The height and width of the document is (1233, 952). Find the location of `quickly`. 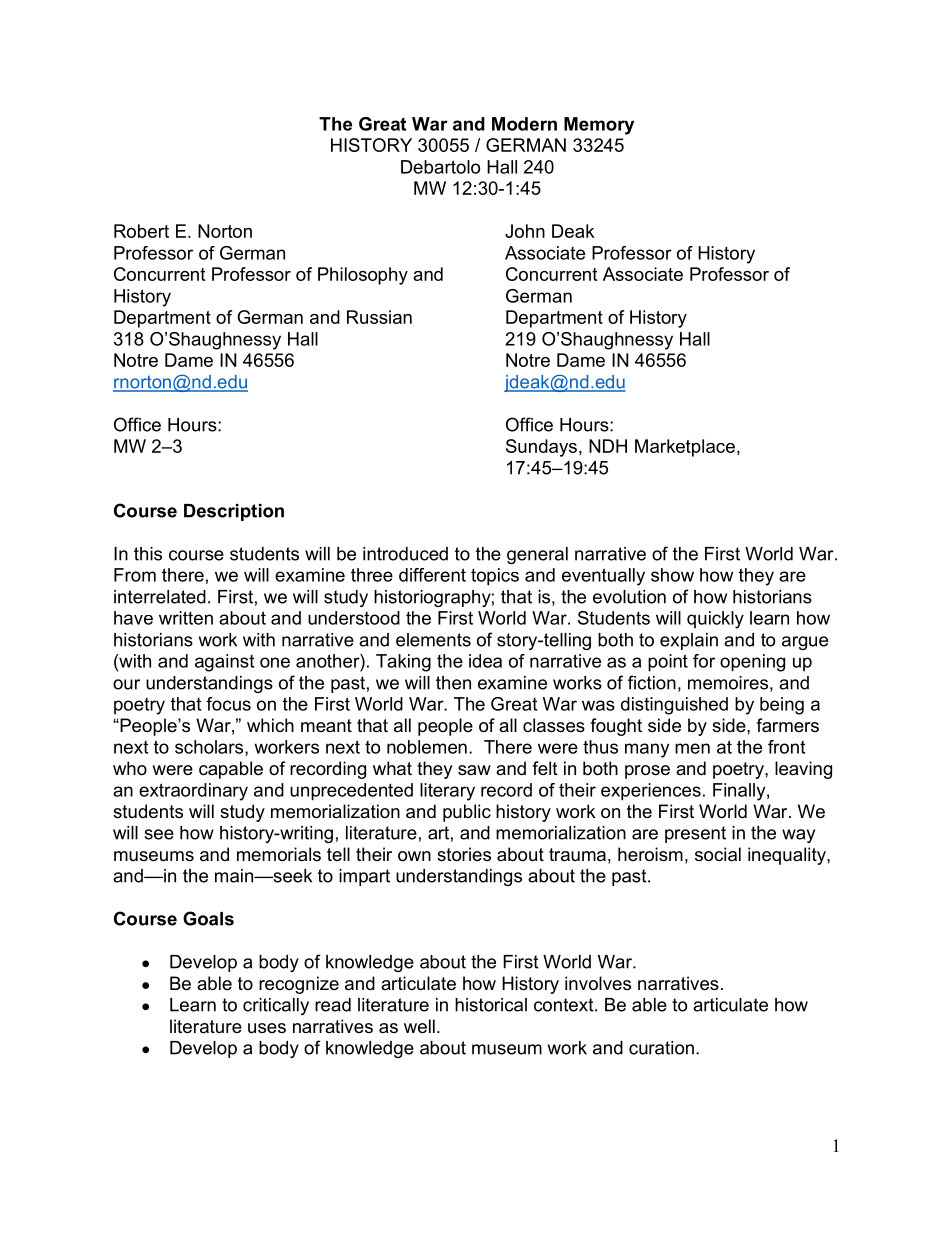

quickly is located at coordinates (715, 620).
